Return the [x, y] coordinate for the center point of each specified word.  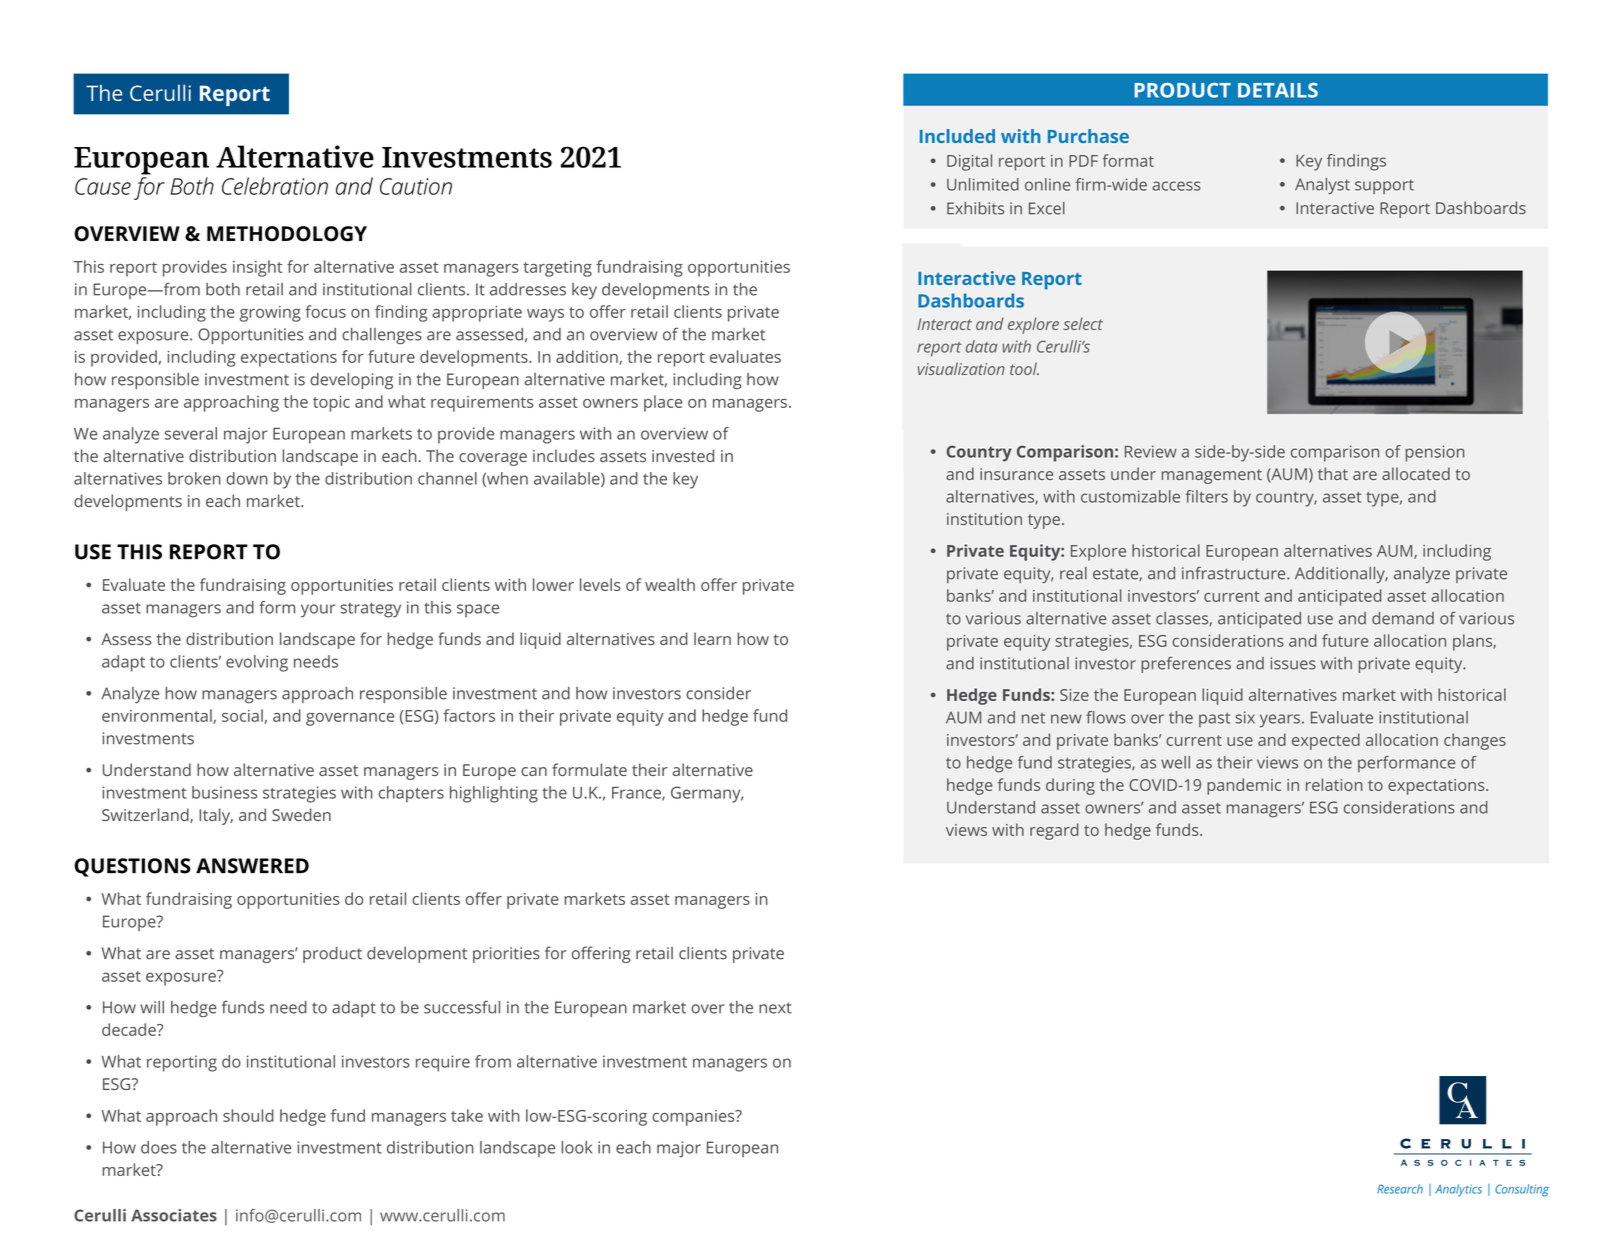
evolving [257, 663]
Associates [174, 1215]
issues [1293, 663]
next [775, 1008]
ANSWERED [252, 866]
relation [1334, 784]
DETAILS [1278, 90]
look [577, 1147]
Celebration [275, 186]
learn [712, 638]
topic [331, 404]
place [663, 403]
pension [1435, 453]
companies [694, 1118]
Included [957, 136]
